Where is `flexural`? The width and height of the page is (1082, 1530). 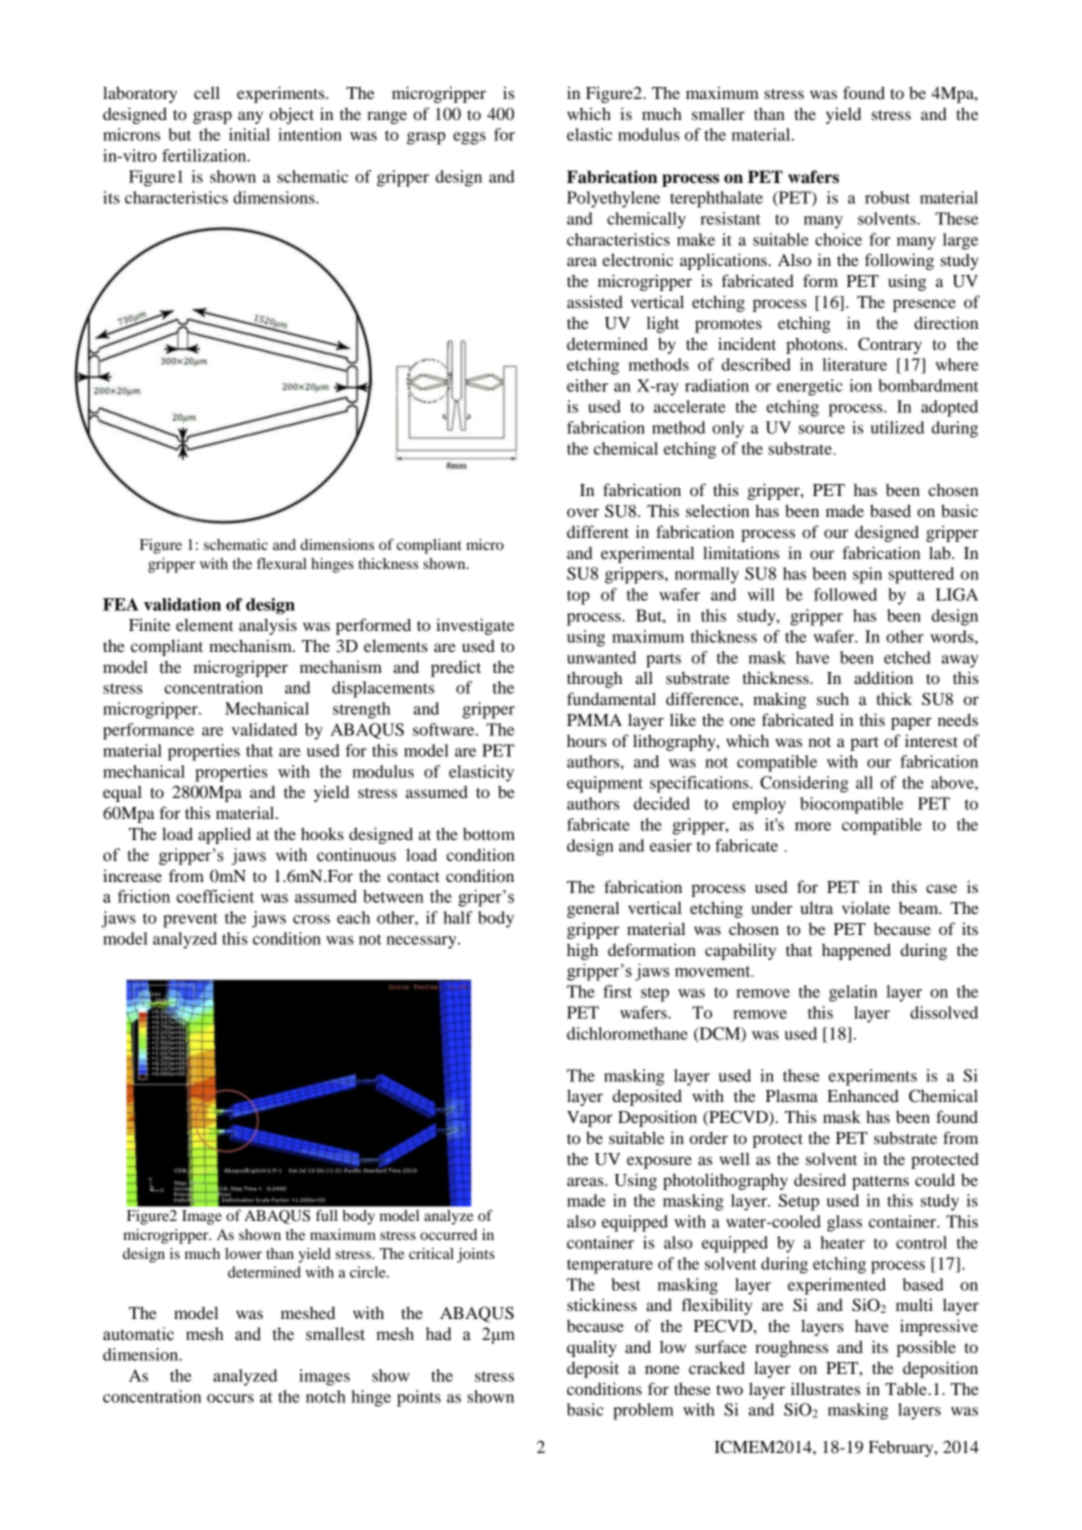 flexural is located at coordinates (282, 563).
